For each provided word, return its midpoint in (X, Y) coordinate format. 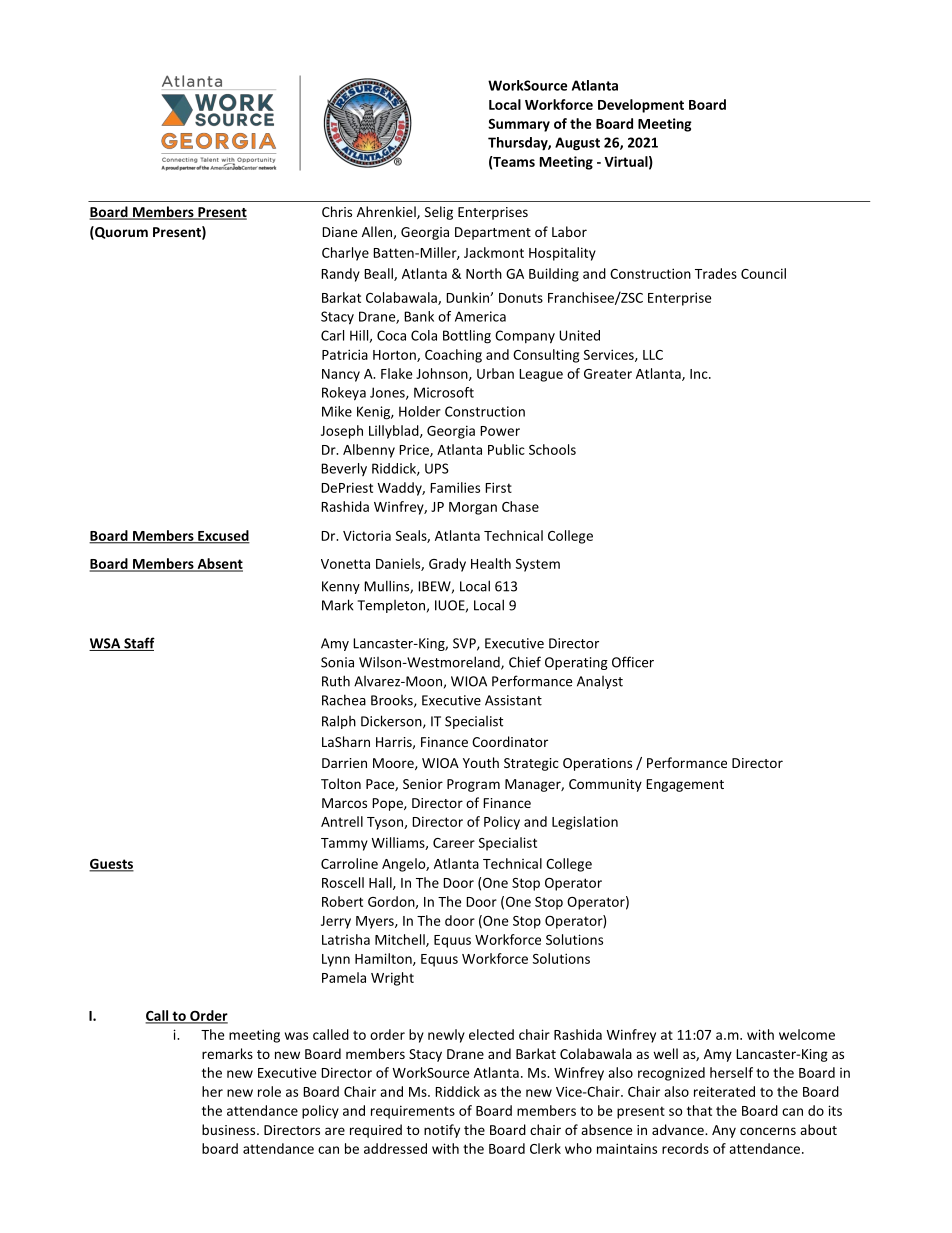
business (230, 1129)
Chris (337, 211)
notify (442, 1131)
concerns (768, 1131)
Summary (519, 125)
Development (641, 106)
